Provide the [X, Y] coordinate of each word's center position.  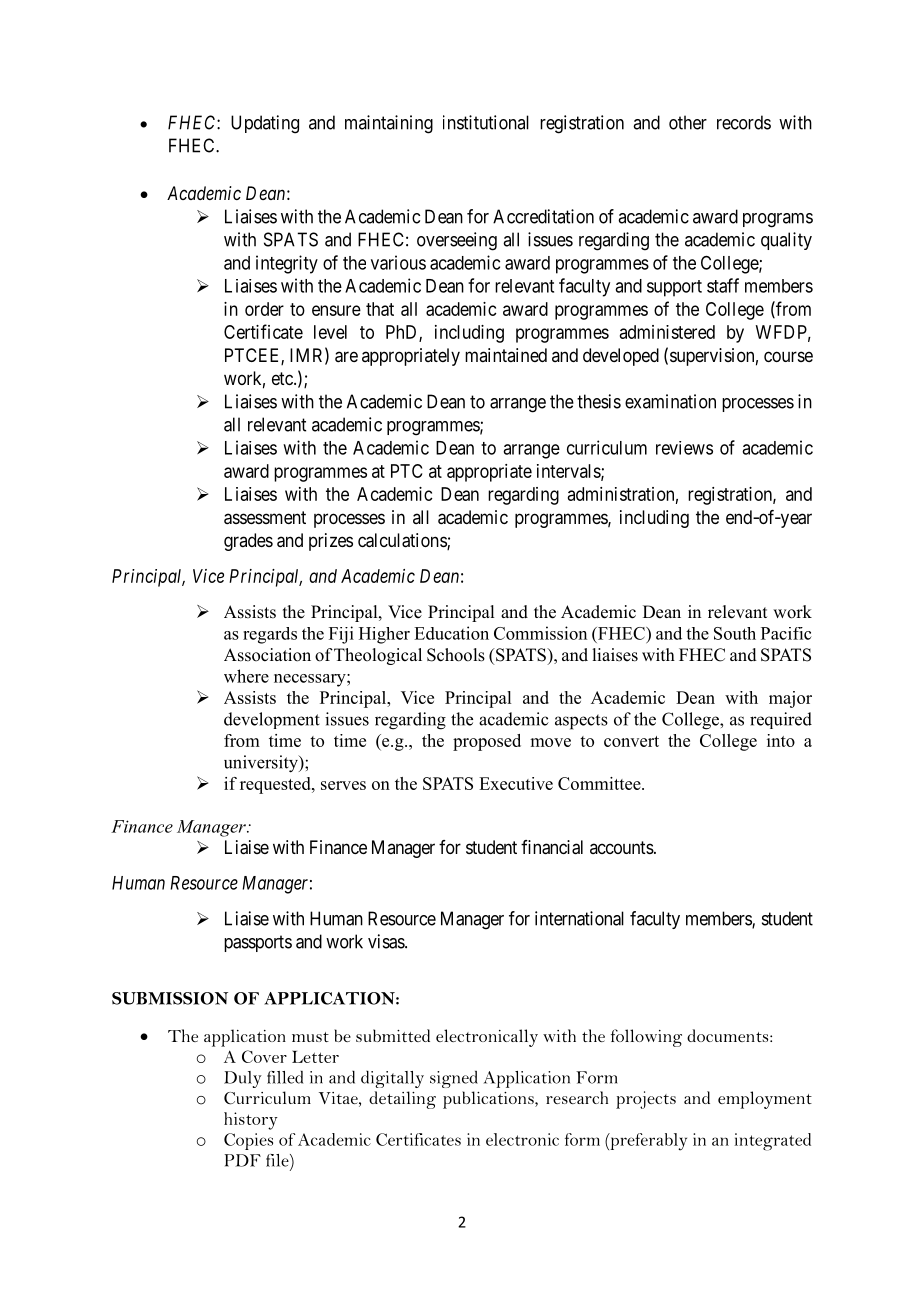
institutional [486, 122]
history [251, 1121]
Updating [265, 124]
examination [670, 401]
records [744, 122]
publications [489, 1100]
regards [270, 635]
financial [552, 847]
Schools [456, 655]
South [735, 633]
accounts [622, 847]
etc [283, 378]
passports [258, 943]
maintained [506, 355]
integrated [772, 1142]
